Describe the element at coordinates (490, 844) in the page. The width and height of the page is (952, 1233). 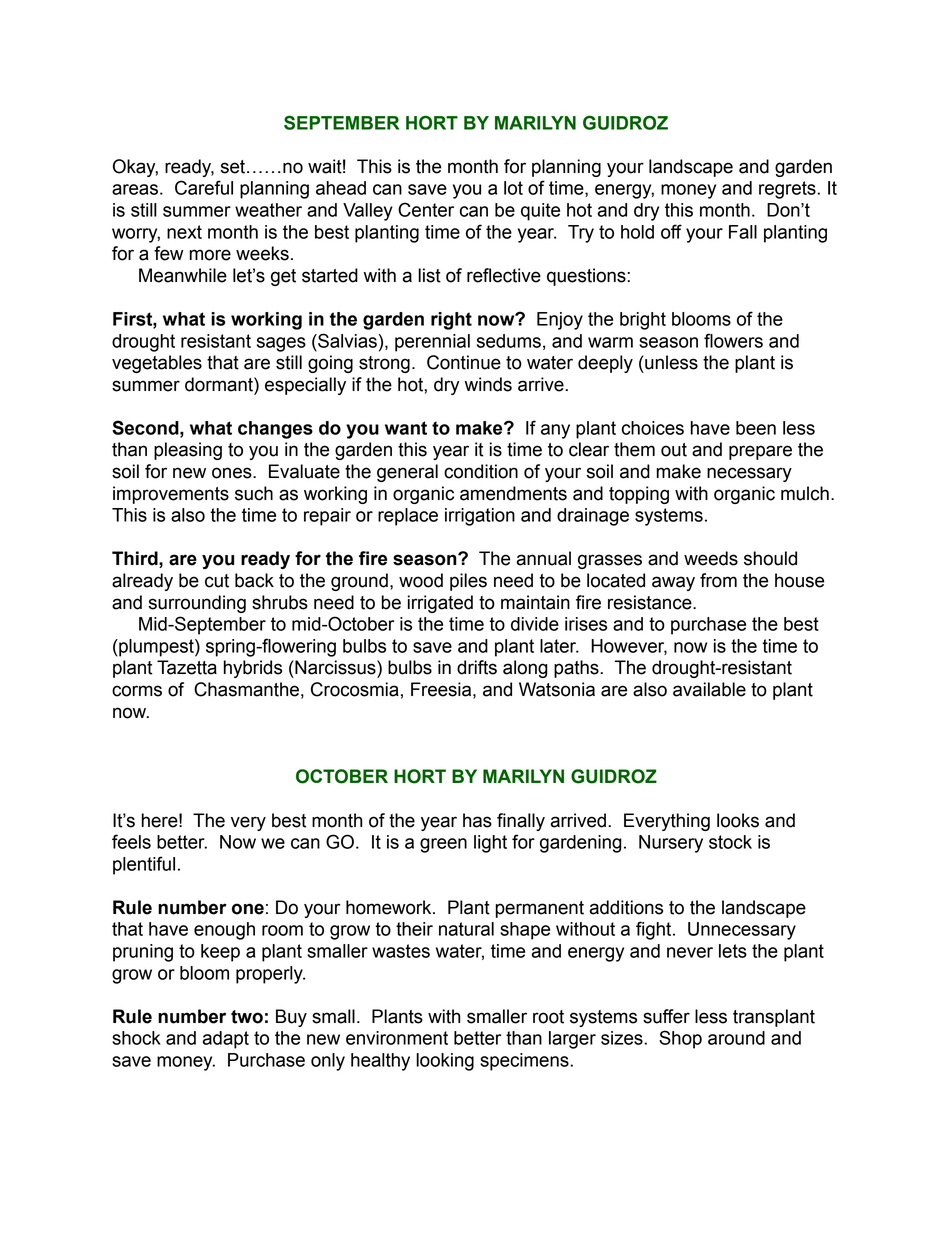
I see `light` at that location.
